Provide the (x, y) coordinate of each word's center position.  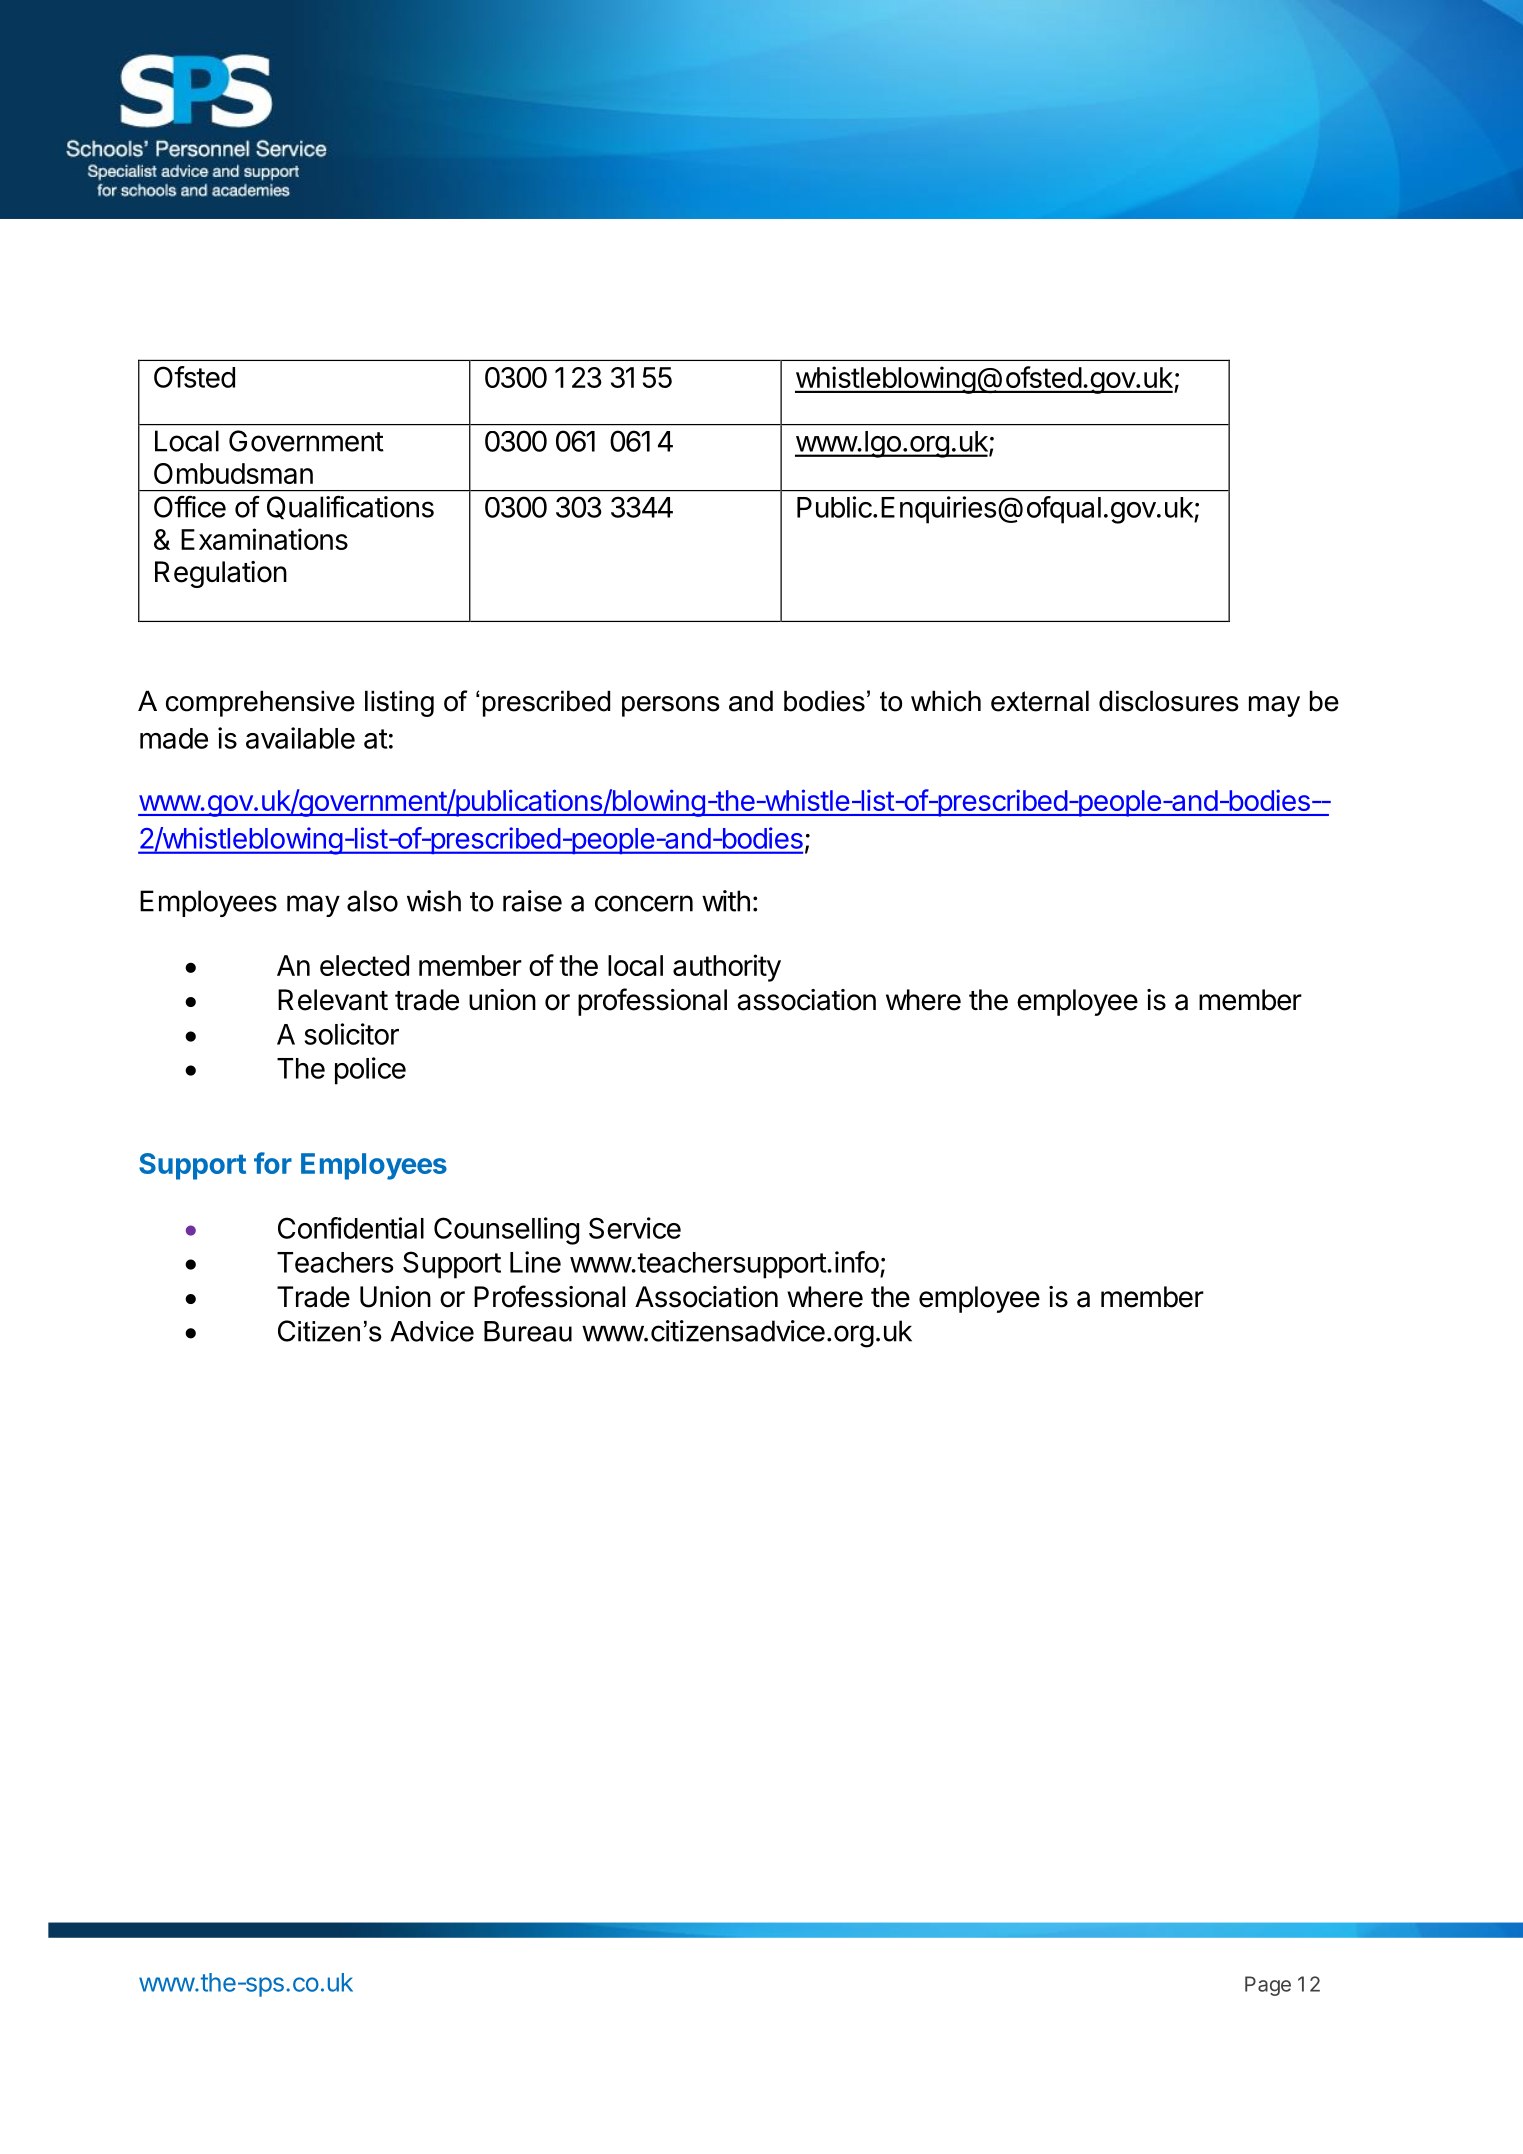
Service (635, 1228)
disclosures (1169, 701)
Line (535, 1262)
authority (727, 968)
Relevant (333, 1000)
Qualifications (350, 507)
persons (671, 706)
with (726, 901)
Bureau (528, 1331)
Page (1268, 1986)
